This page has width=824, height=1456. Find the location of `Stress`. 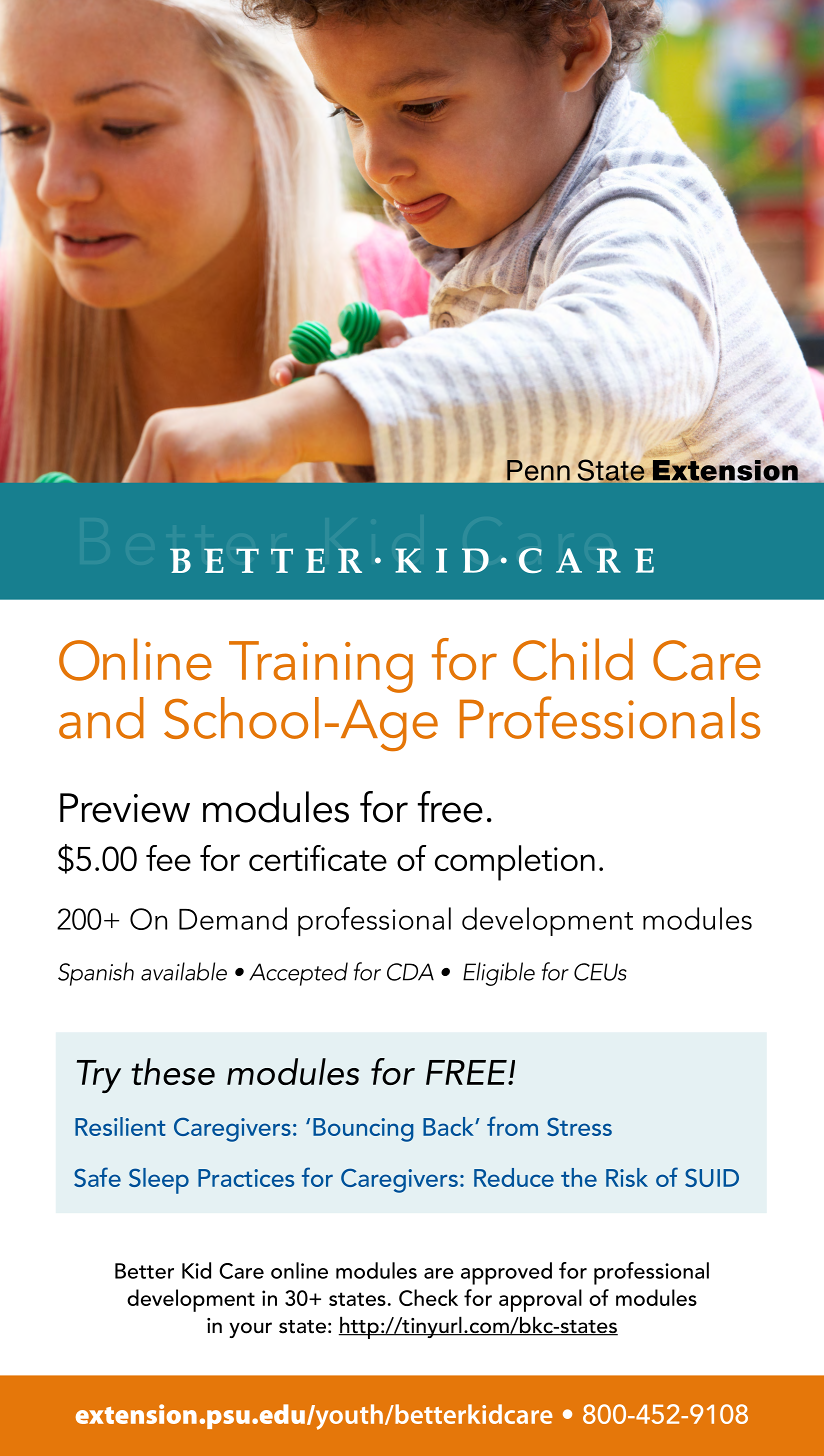

Stress is located at coordinates (579, 1126).
